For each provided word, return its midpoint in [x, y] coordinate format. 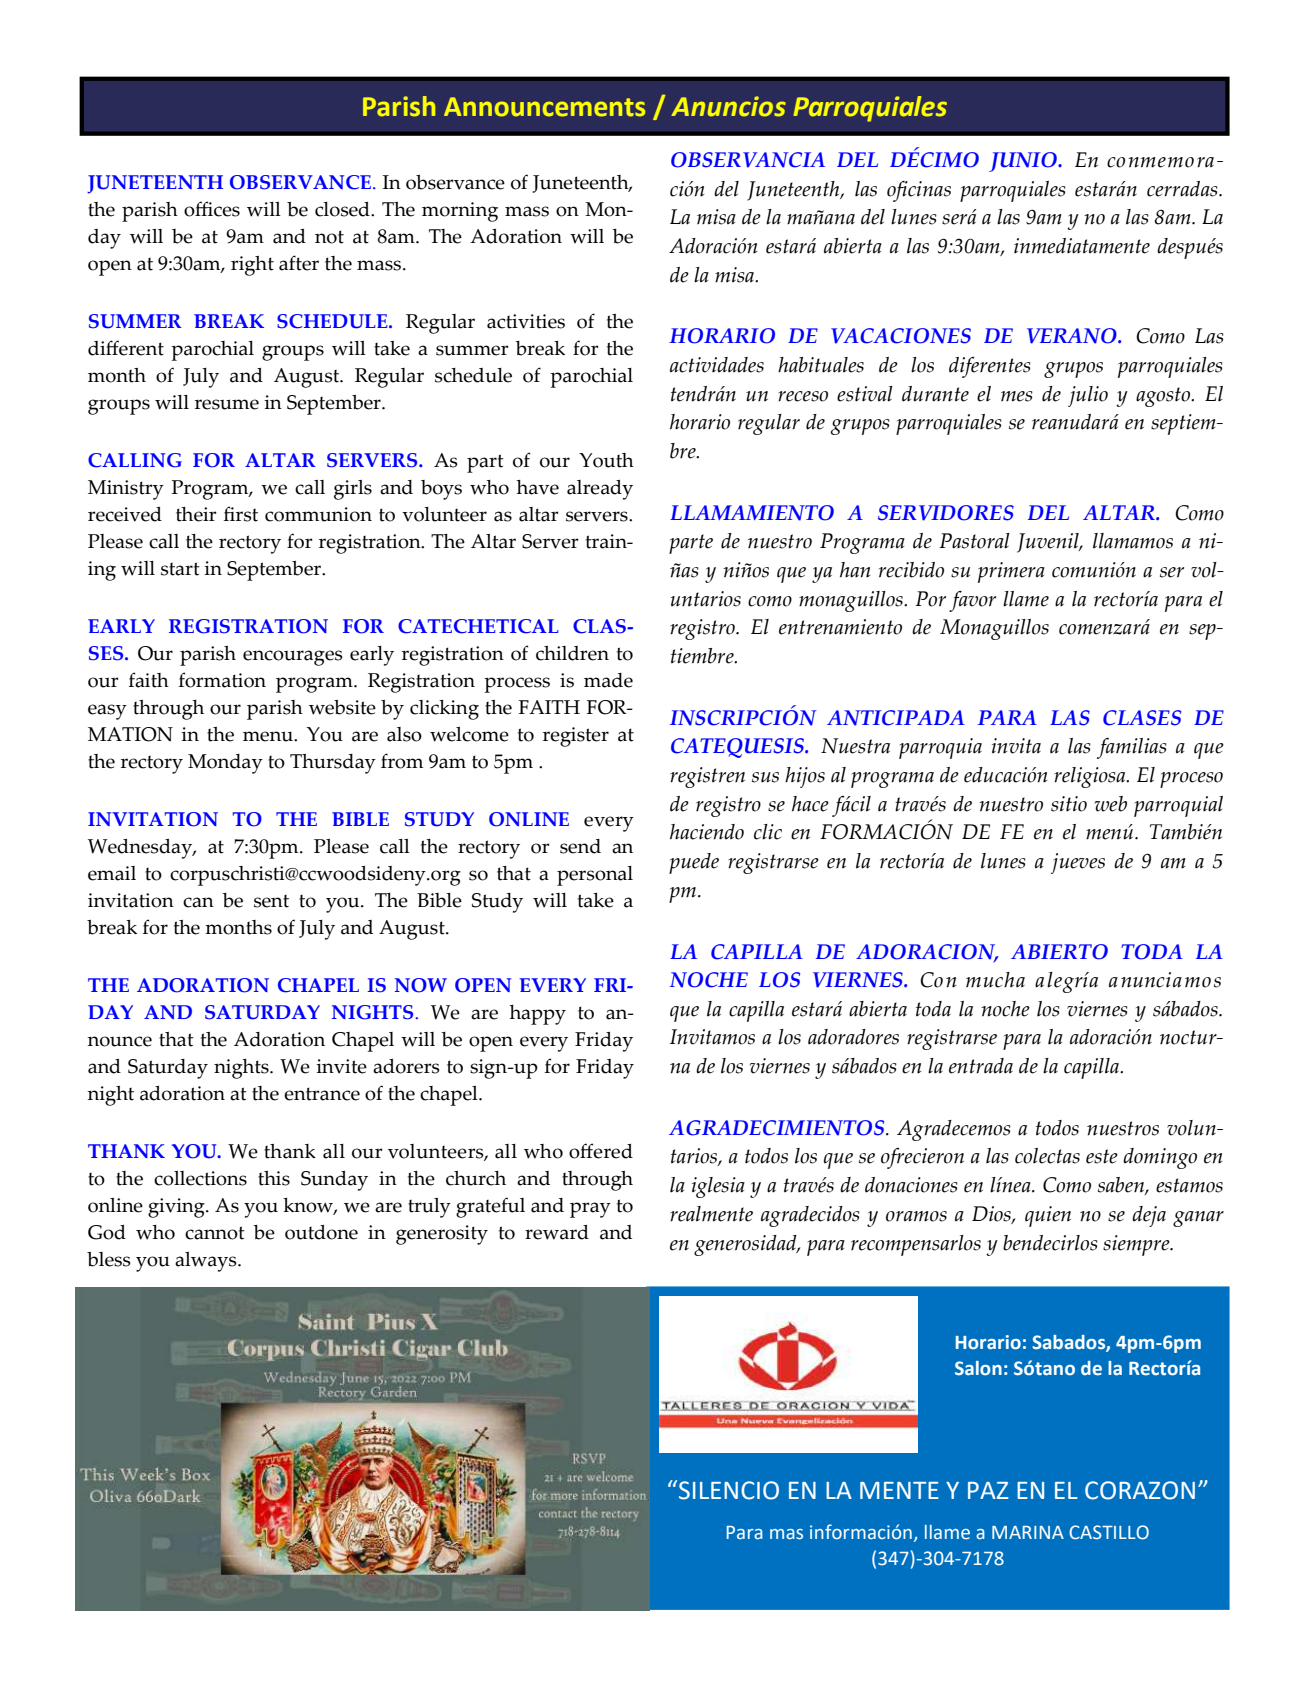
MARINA [1028, 1532]
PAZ [988, 1490]
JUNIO [1024, 162]
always [207, 1262]
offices [212, 209]
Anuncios [728, 106]
